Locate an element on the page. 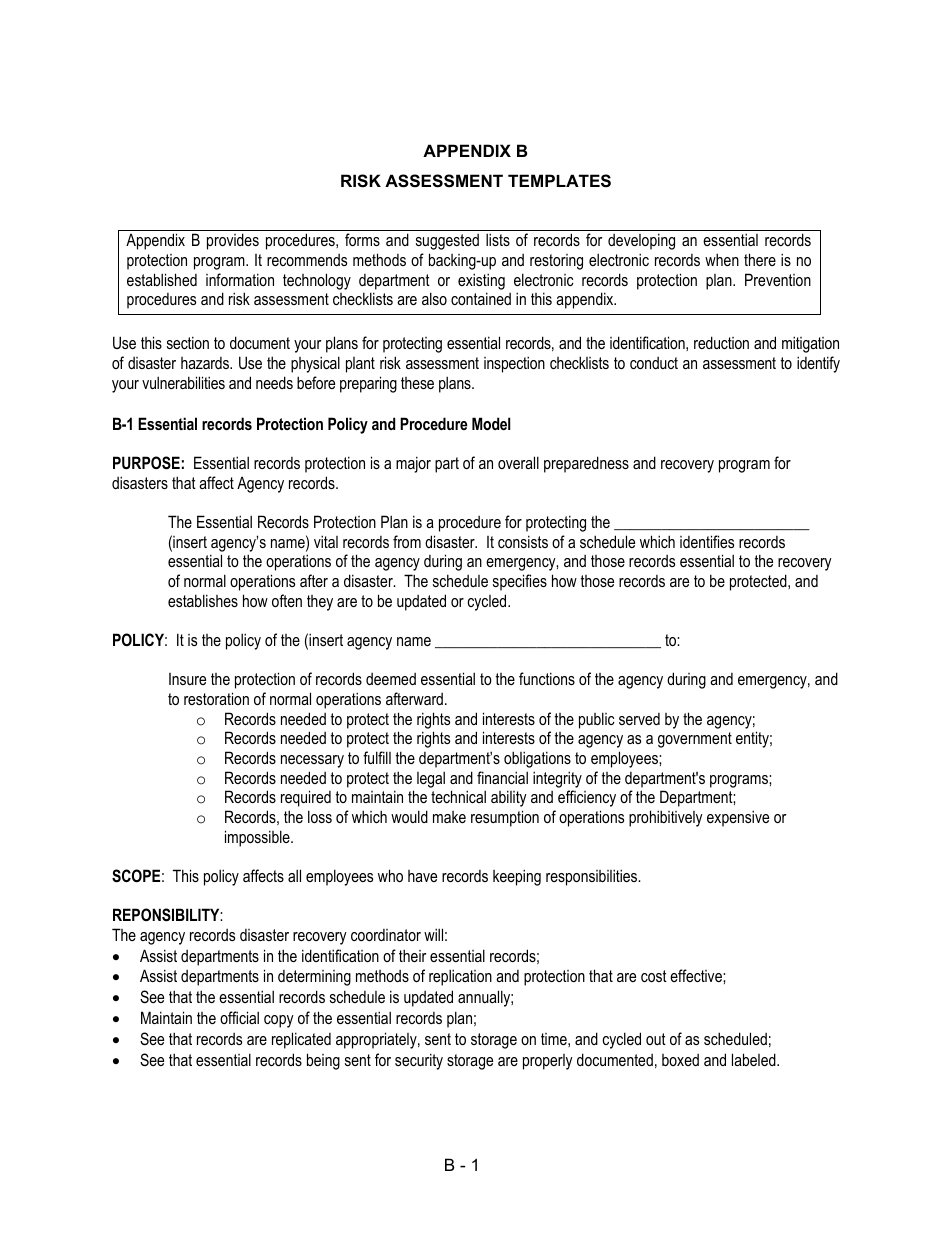 The width and height of the image is (952, 1233). Model is located at coordinates (491, 423).
